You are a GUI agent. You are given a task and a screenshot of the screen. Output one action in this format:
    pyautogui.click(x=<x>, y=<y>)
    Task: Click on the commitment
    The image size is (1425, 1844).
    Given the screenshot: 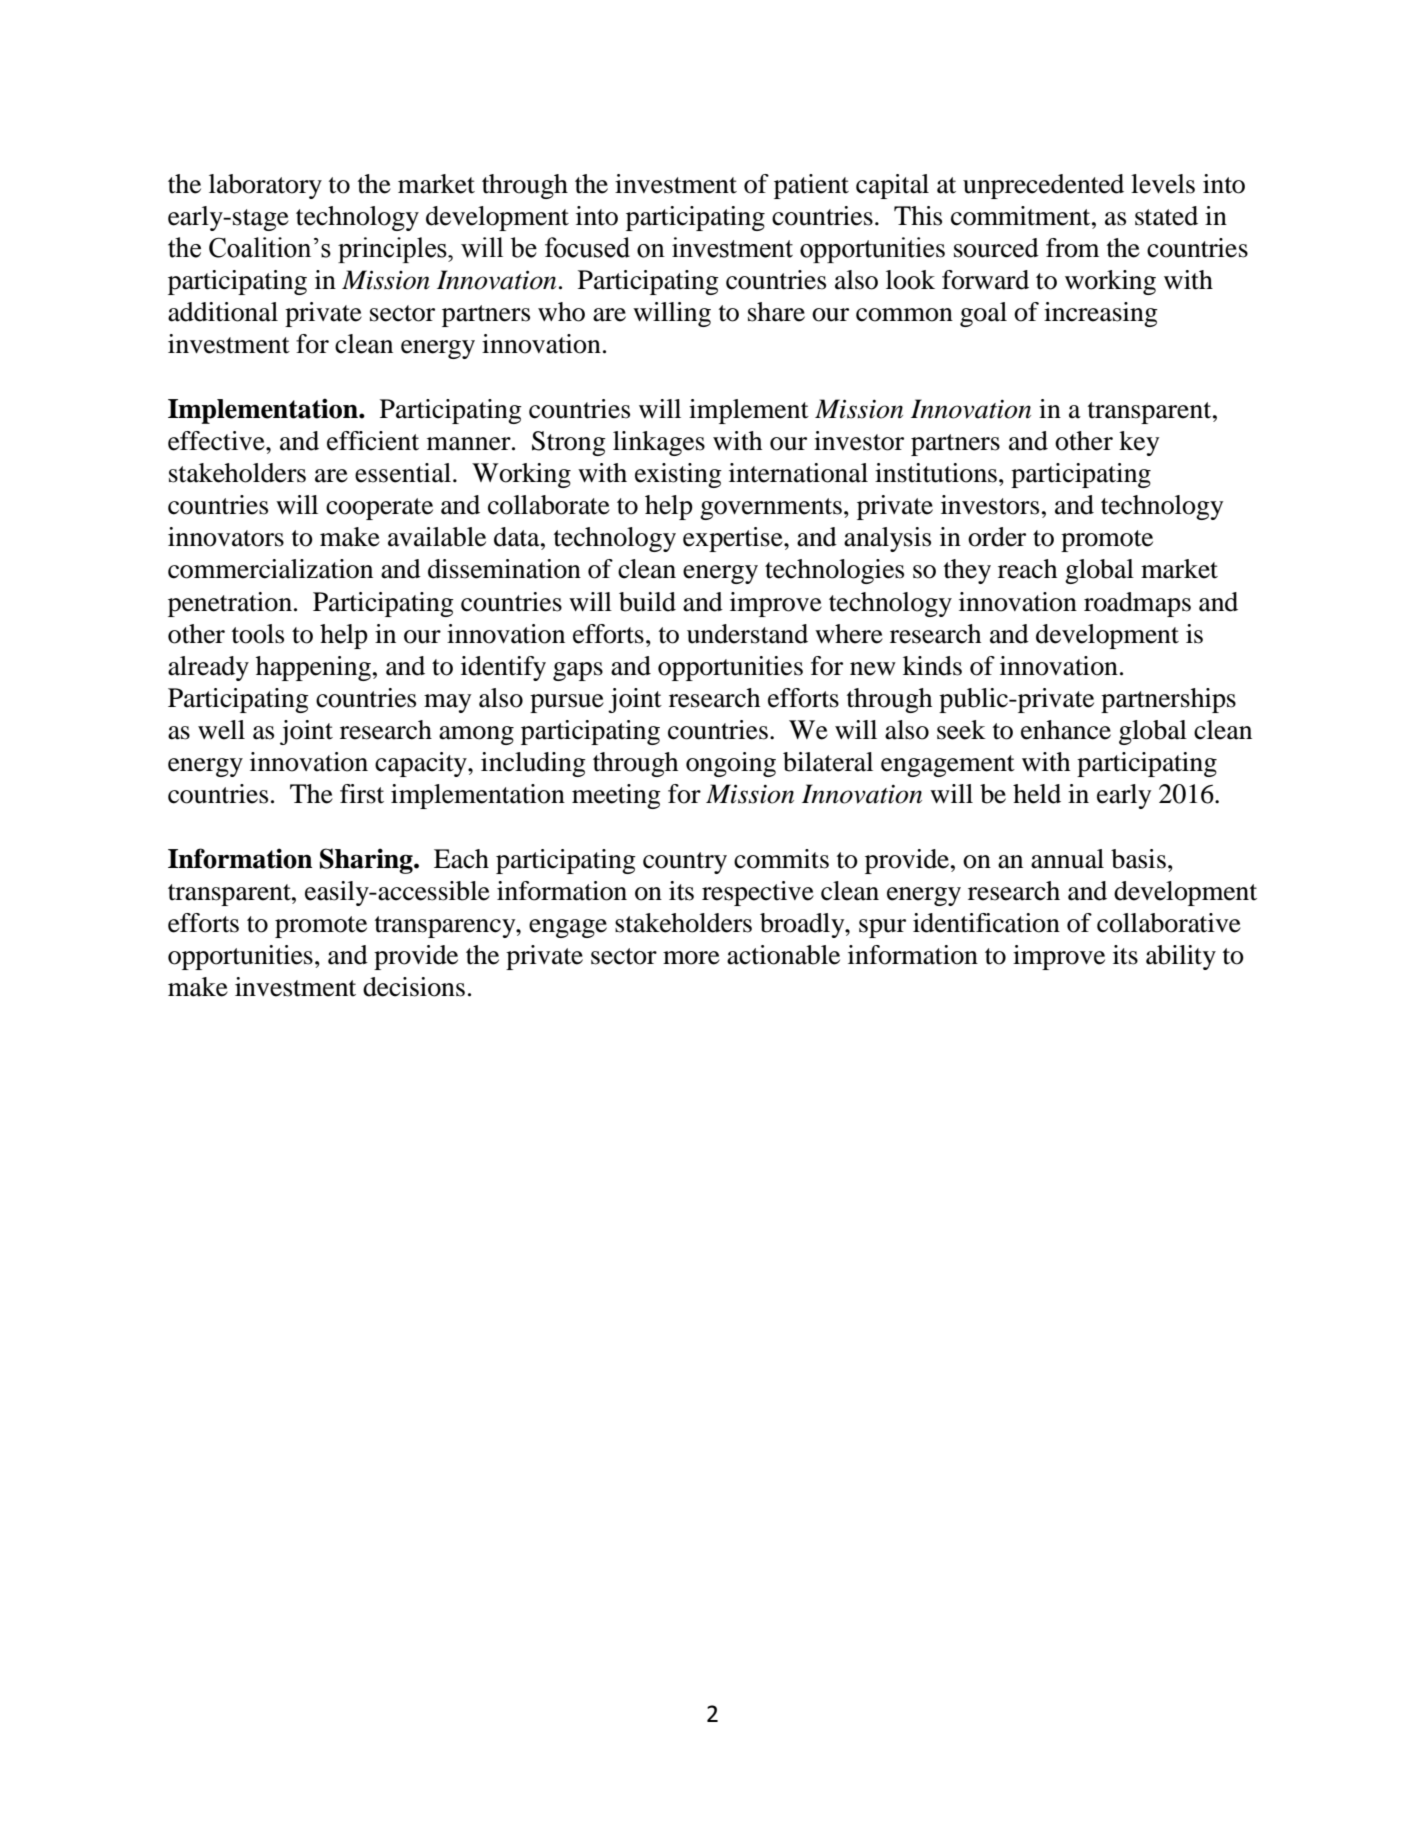 What is the action you would take?
    pyautogui.click(x=1022, y=216)
